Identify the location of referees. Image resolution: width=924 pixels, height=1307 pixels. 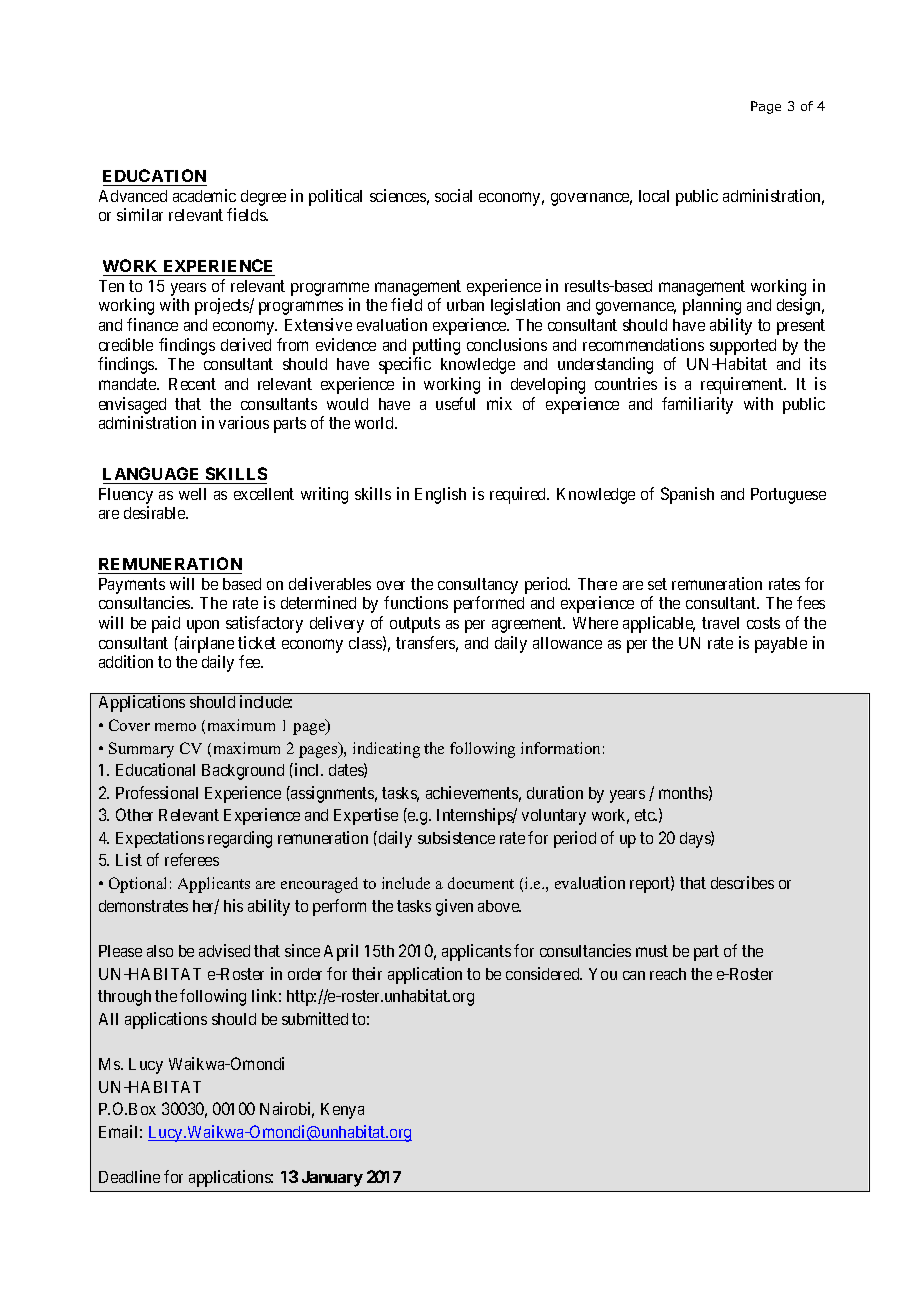
(192, 859).
